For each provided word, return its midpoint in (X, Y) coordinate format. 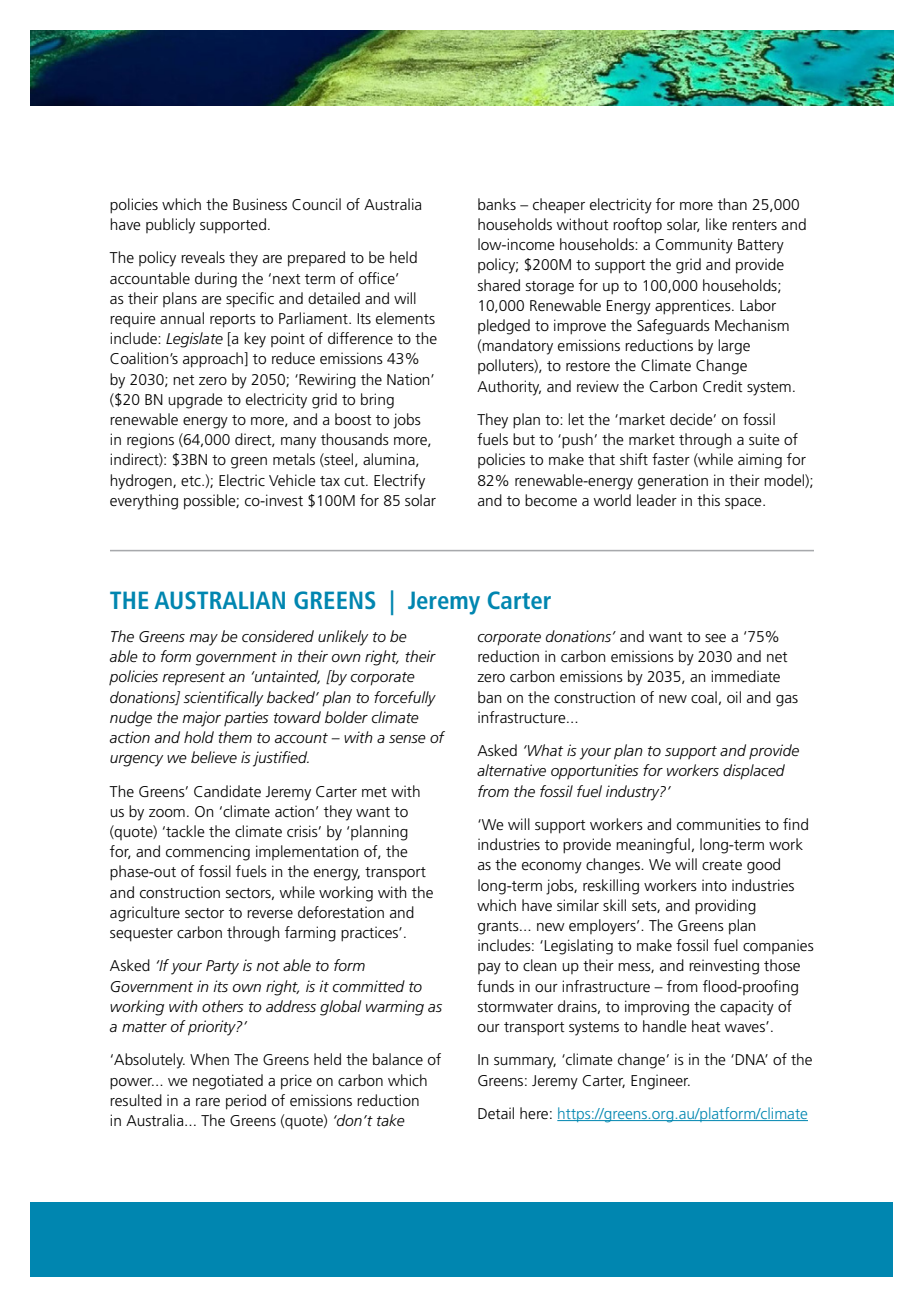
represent (193, 679)
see (715, 638)
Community (694, 246)
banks (497, 204)
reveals (203, 257)
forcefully (405, 699)
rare (208, 1102)
